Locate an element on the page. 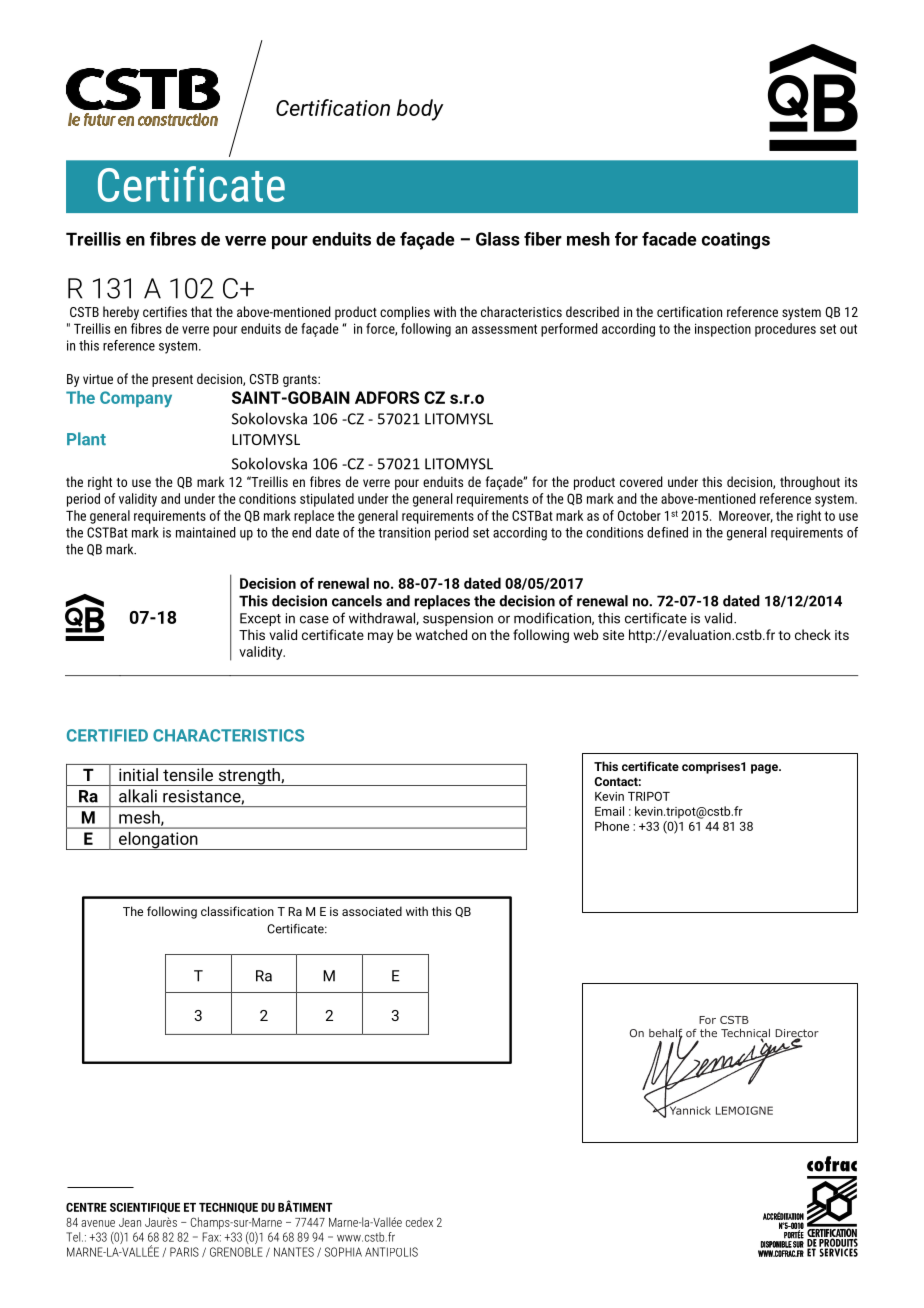 This image has height=1308, width=924. certifies is located at coordinates (165, 311).
